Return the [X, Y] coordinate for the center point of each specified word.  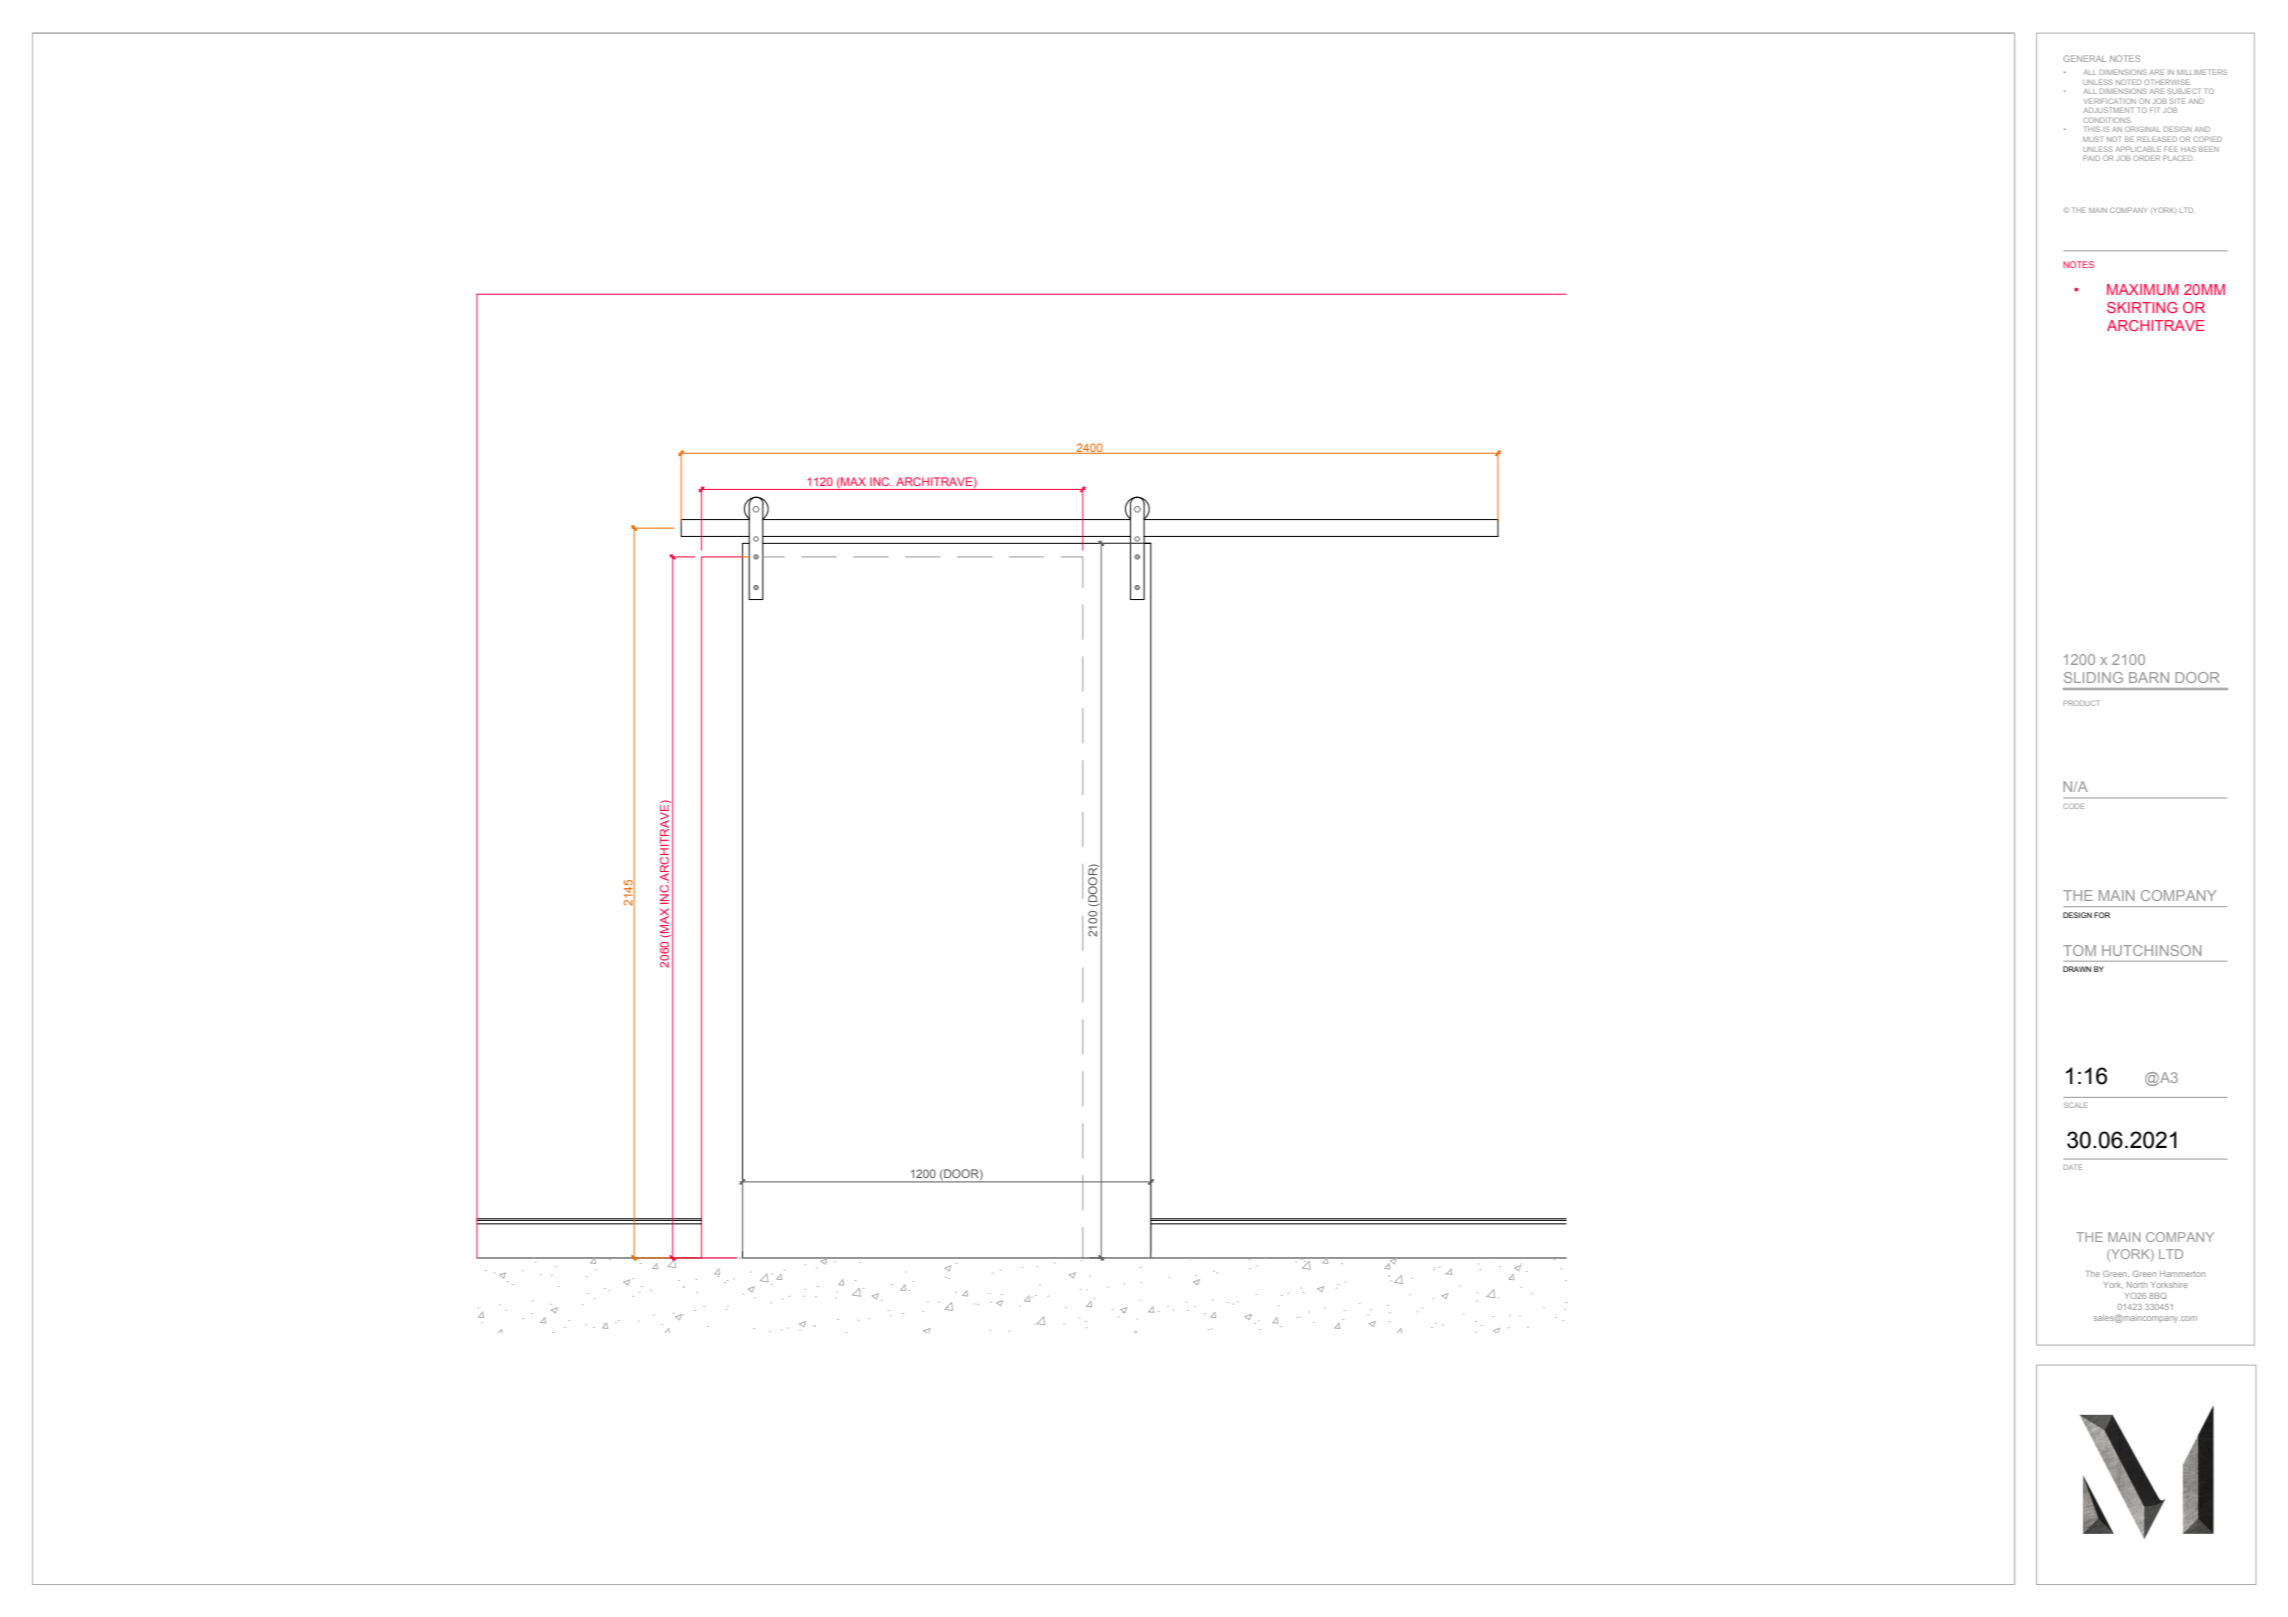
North [2137, 1285]
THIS [2092, 129]
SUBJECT [2184, 91]
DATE [2073, 1167]
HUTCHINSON [2151, 950]
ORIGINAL [2142, 129]
